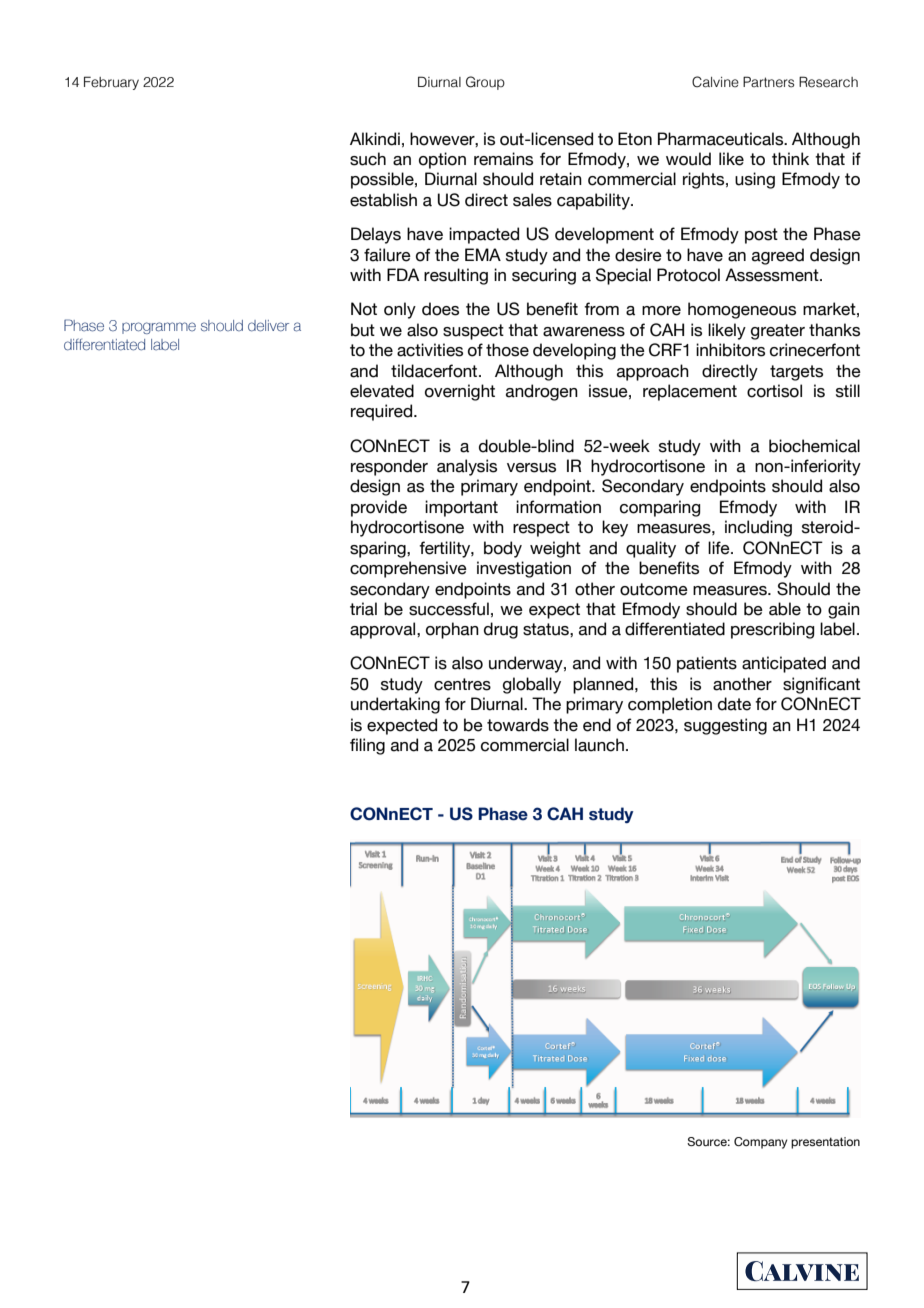  I want to click on Company, so click(760, 1143).
